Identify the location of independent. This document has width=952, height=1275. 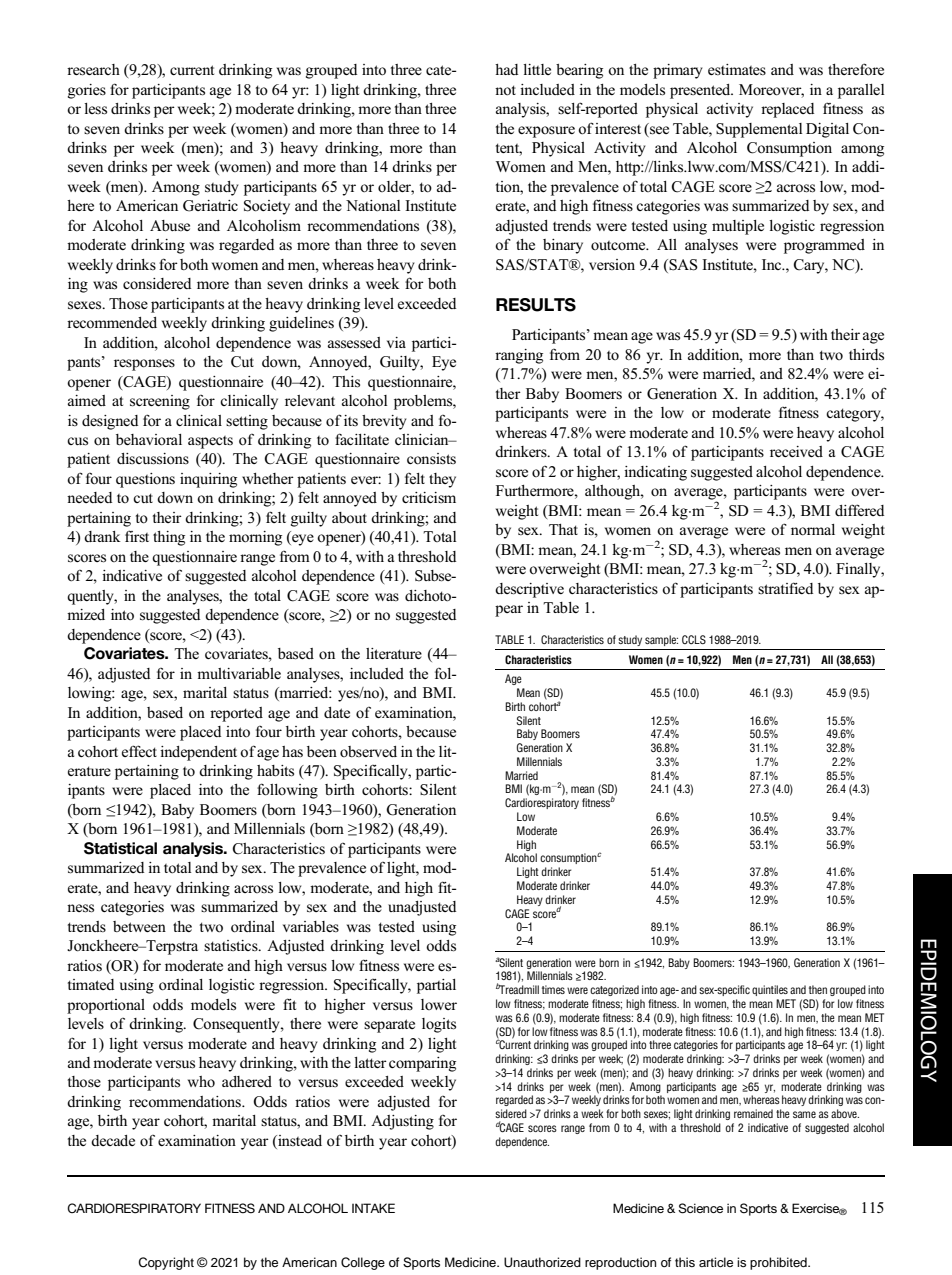
(198, 753).
